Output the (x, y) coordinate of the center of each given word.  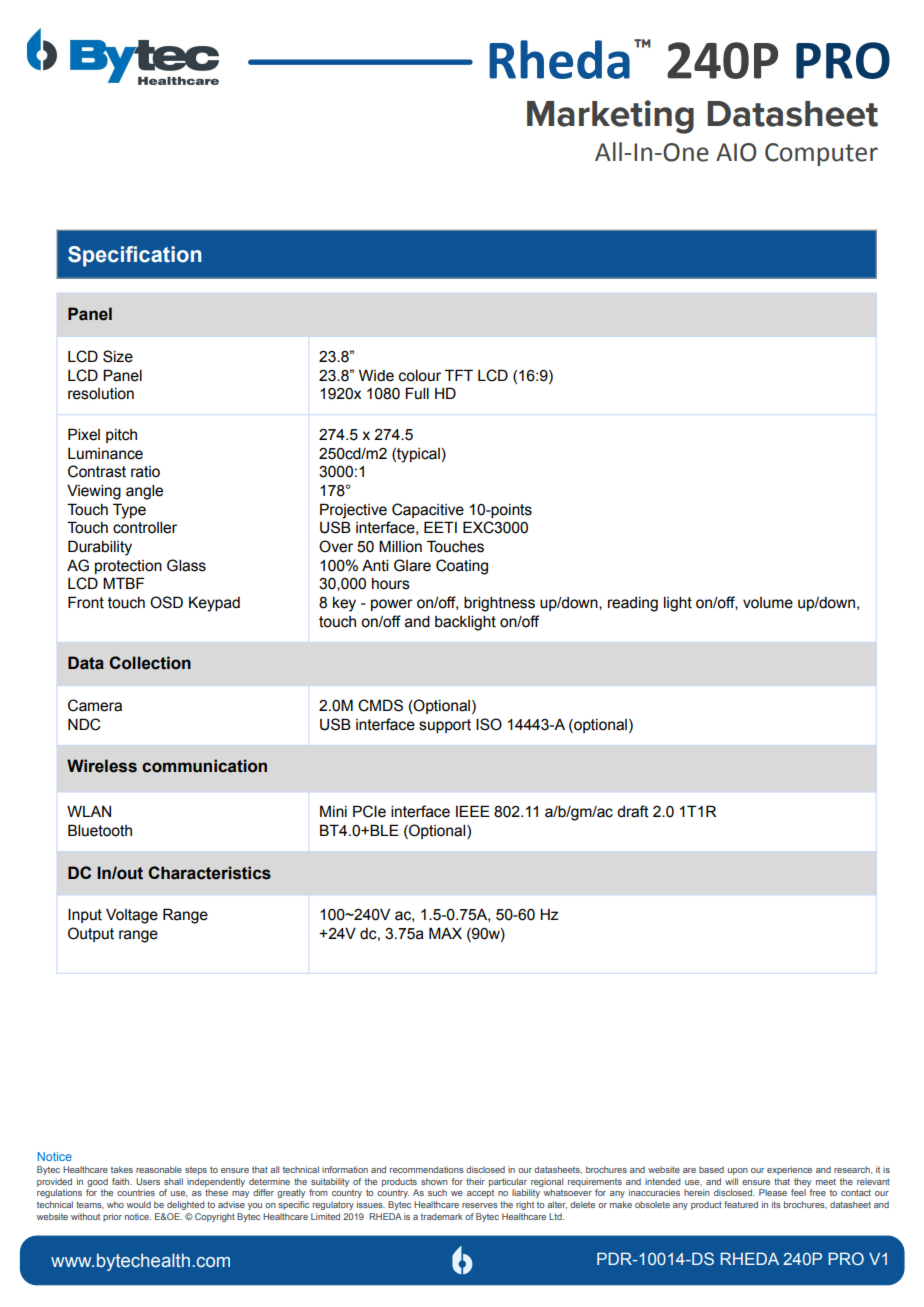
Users (148, 1181)
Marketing (610, 117)
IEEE (473, 811)
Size (118, 356)
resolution (101, 394)
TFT (459, 375)
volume (768, 603)
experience (789, 1170)
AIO (736, 152)
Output (91, 934)
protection (128, 567)
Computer (821, 154)
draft (633, 811)
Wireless (102, 766)
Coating (462, 567)
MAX (445, 933)
